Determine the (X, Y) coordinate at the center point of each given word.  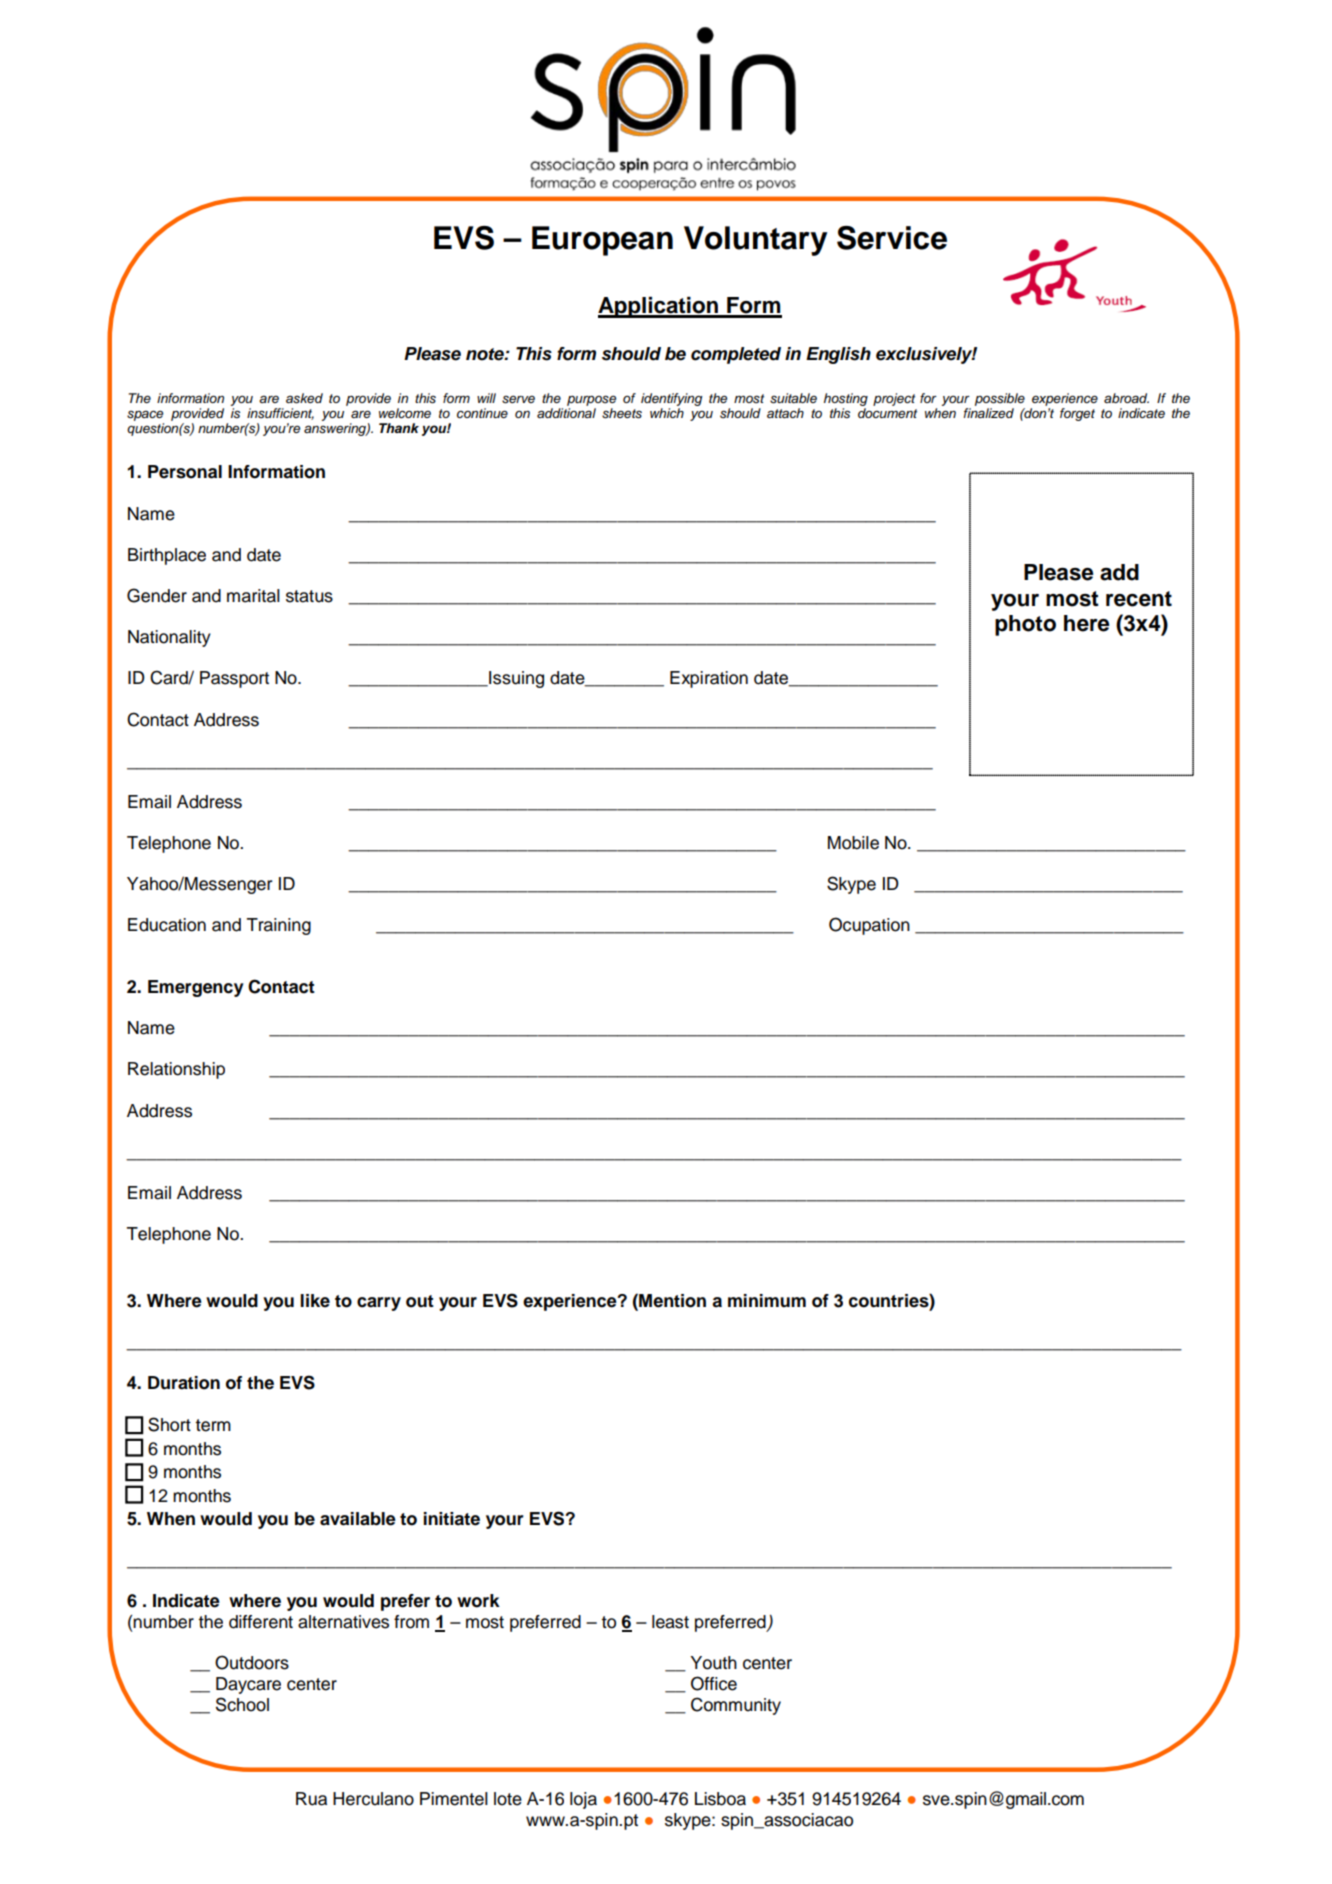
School (242, 1704)
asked (304, 398)
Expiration (709, 679)
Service (892, 238)
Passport (234, 679)
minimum (767, 1301)
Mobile (853, 843)
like (315, 1301)
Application (659, 307)
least (670, 1622)
